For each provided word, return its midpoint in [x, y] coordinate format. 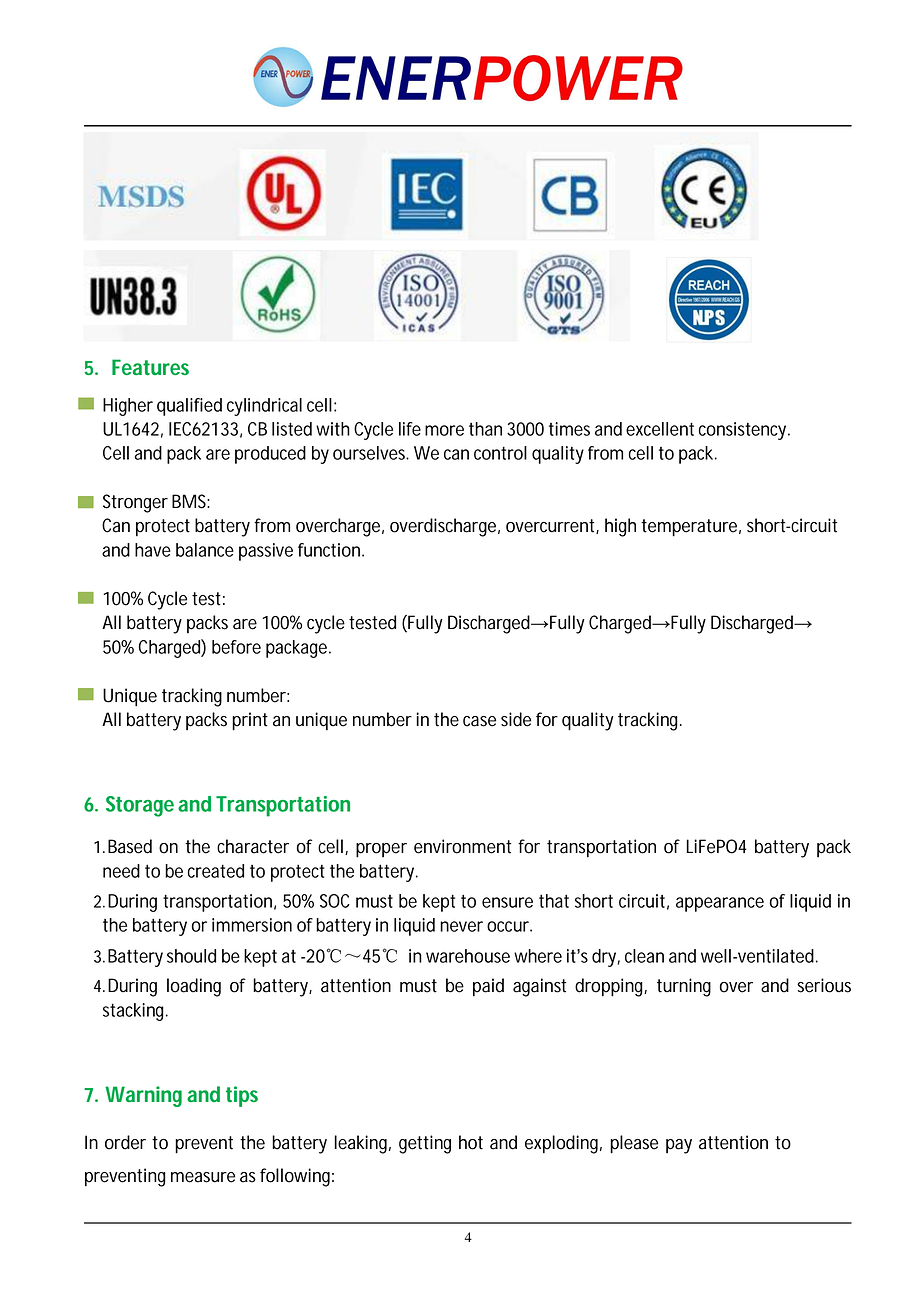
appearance [720, 904]
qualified [189, 407]
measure [203, 1177]
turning [684, 987]
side [516, 719]
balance [205, 550]
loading [194, 987]
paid [488, 987]
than [485, 429]
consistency [742, 431]
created [216, 871]
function [329, 550]
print [250, 721]
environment [462, 846]
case [479, 721]
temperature [689, 528]
